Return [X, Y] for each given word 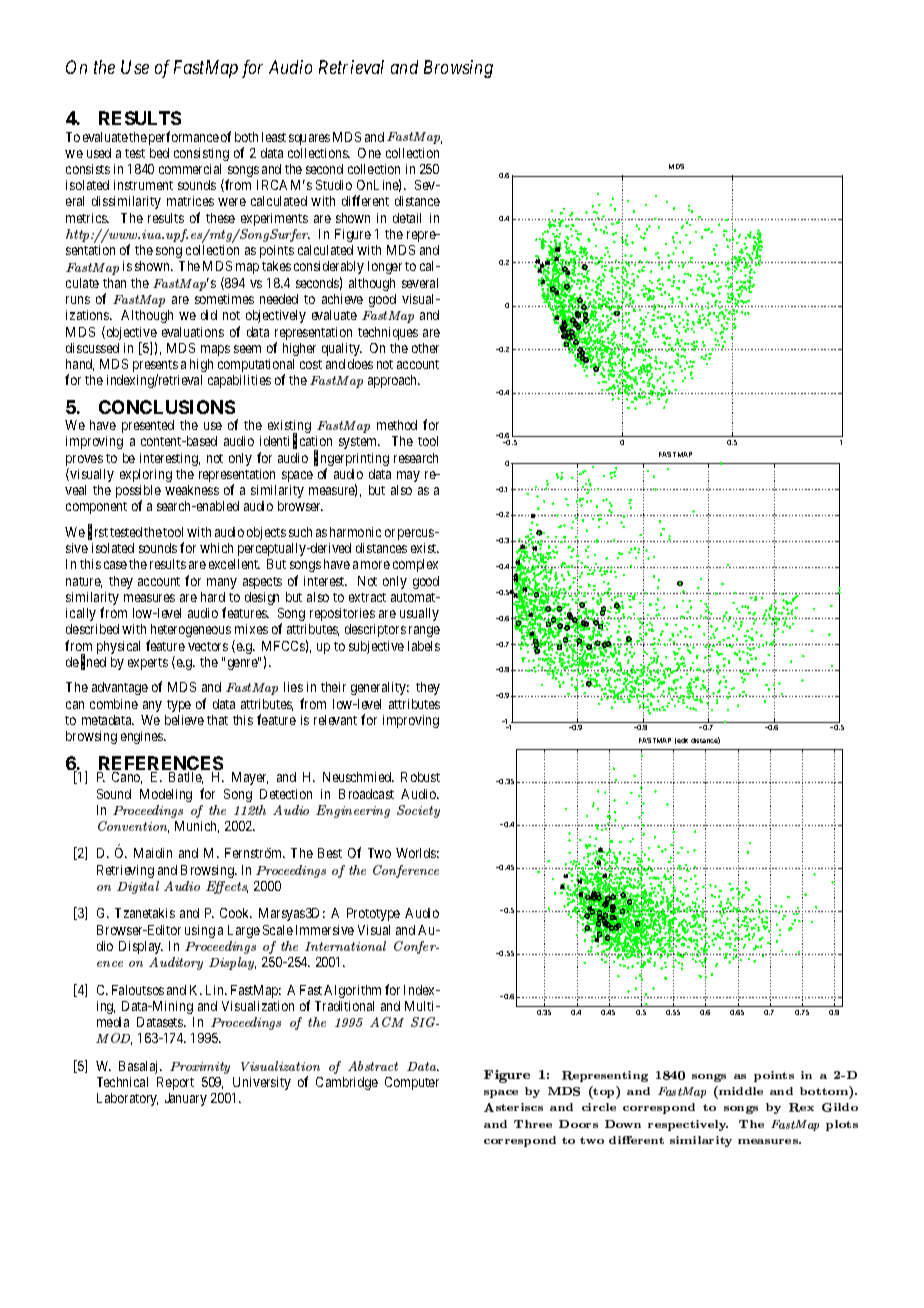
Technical [122, 1082]
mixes [251, 629]
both [246, 137]
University [262, 1083]
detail [407, 218]
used [99, 153]
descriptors [375, 630]
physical [118, 647]
